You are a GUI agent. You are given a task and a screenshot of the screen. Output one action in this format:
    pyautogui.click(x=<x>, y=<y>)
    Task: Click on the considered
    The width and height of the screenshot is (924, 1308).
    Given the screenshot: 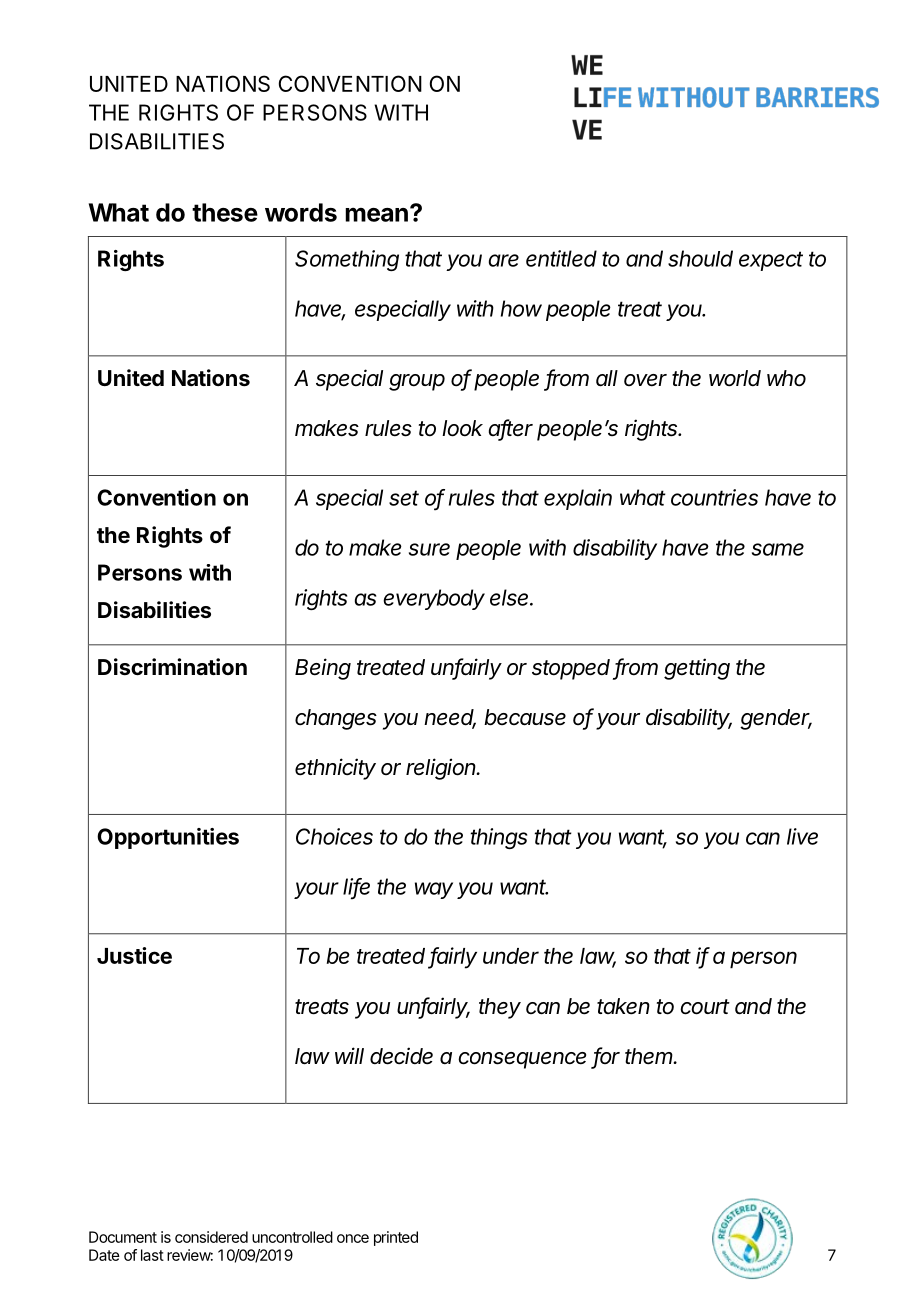 What is the action you would take?
    pyautogui.click(x=211, y=1237)
